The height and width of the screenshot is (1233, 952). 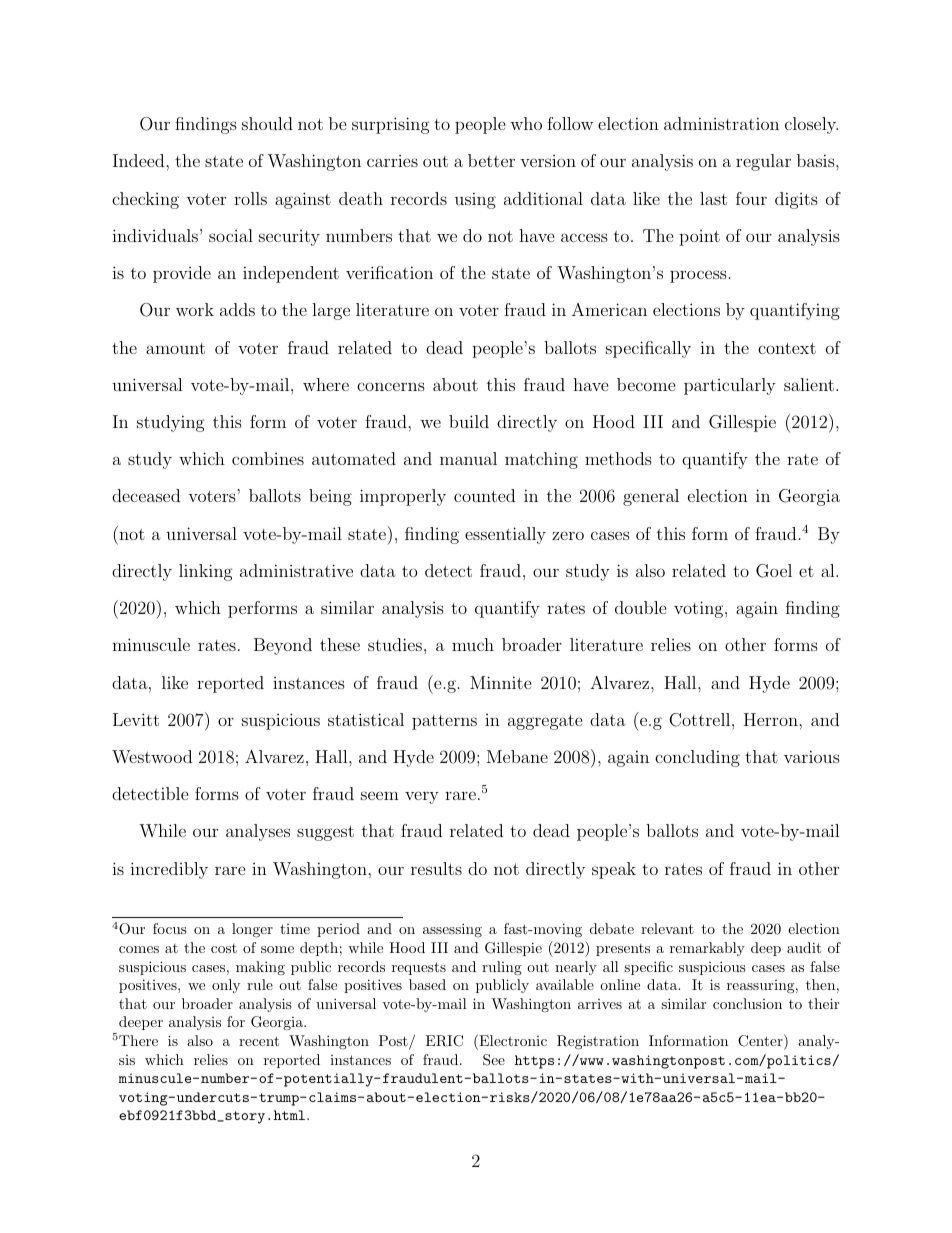 What do you see at coordinates (267, 123) in the screenshot?
I see `should` at bounding box center [267, 123].
